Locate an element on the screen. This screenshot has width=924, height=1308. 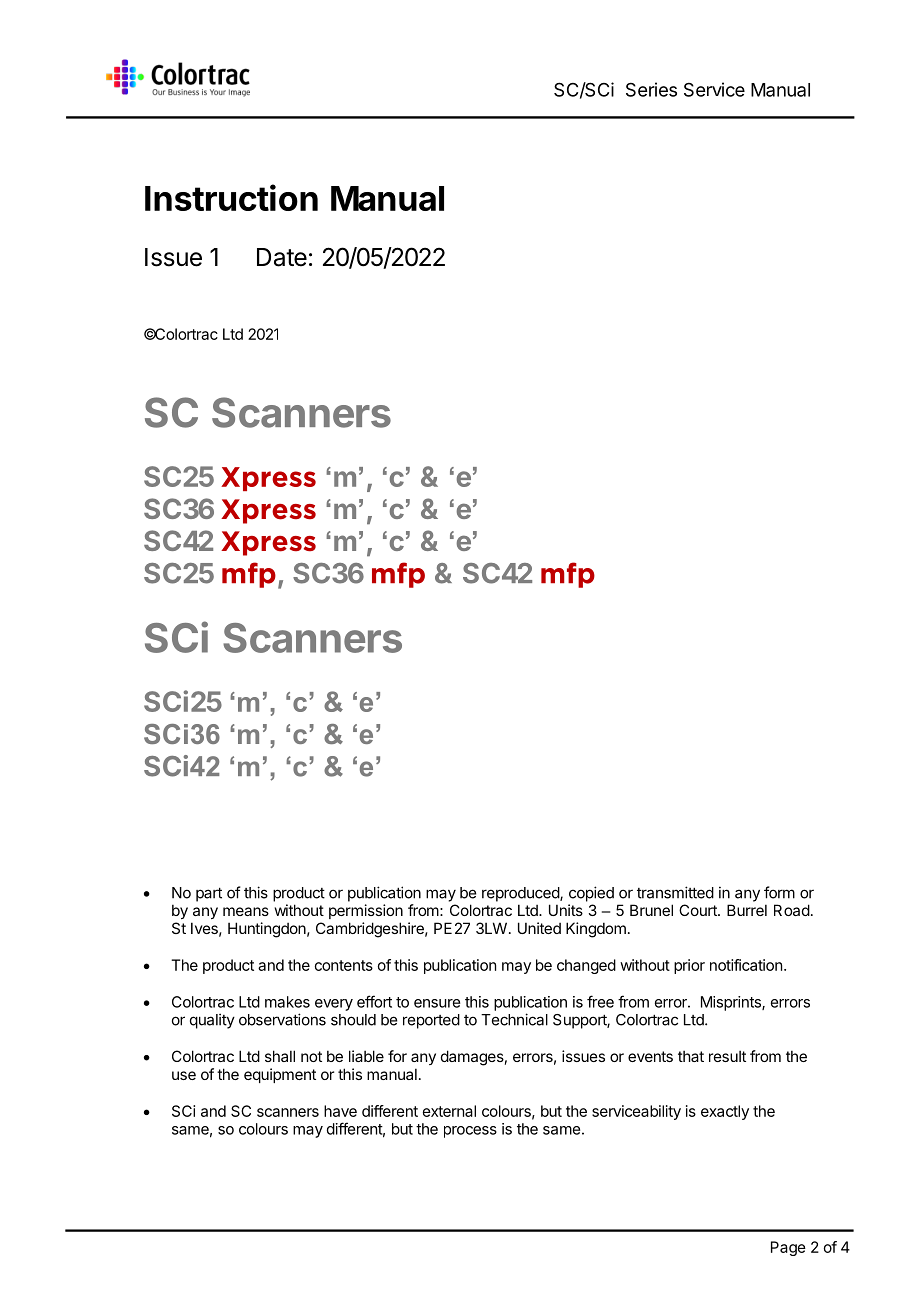
Date is located at coordinates (282, 257).
